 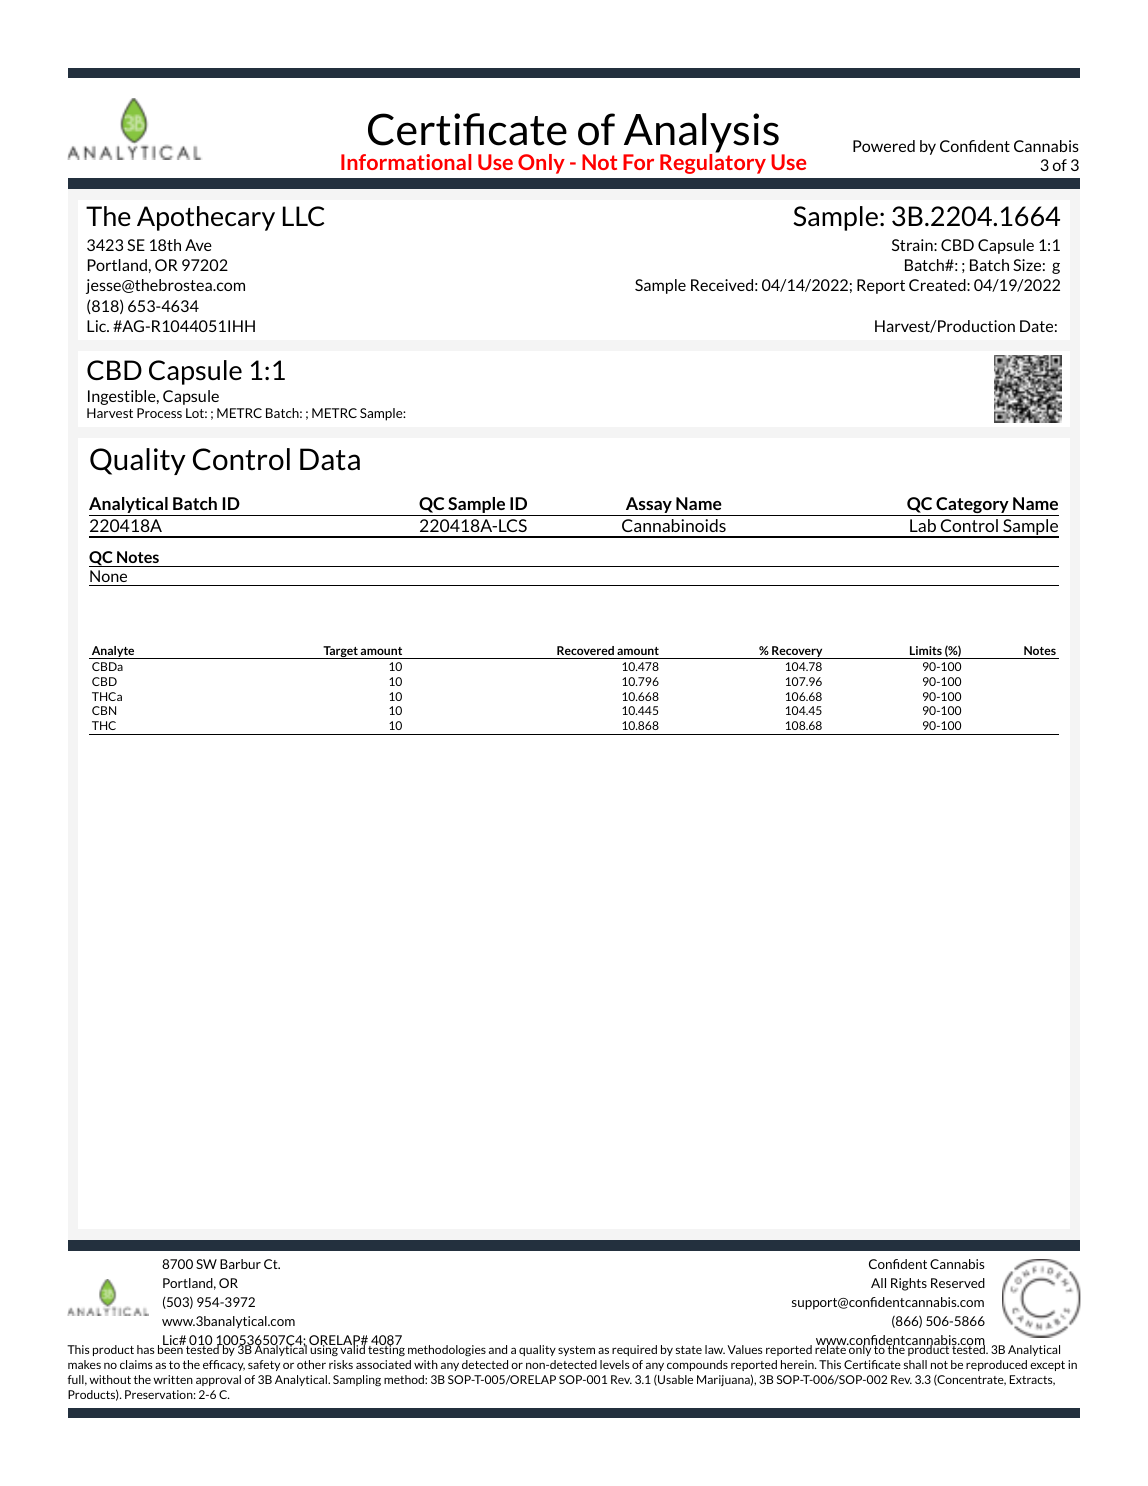 I want to click on has, so click(x=145, y=1349).
